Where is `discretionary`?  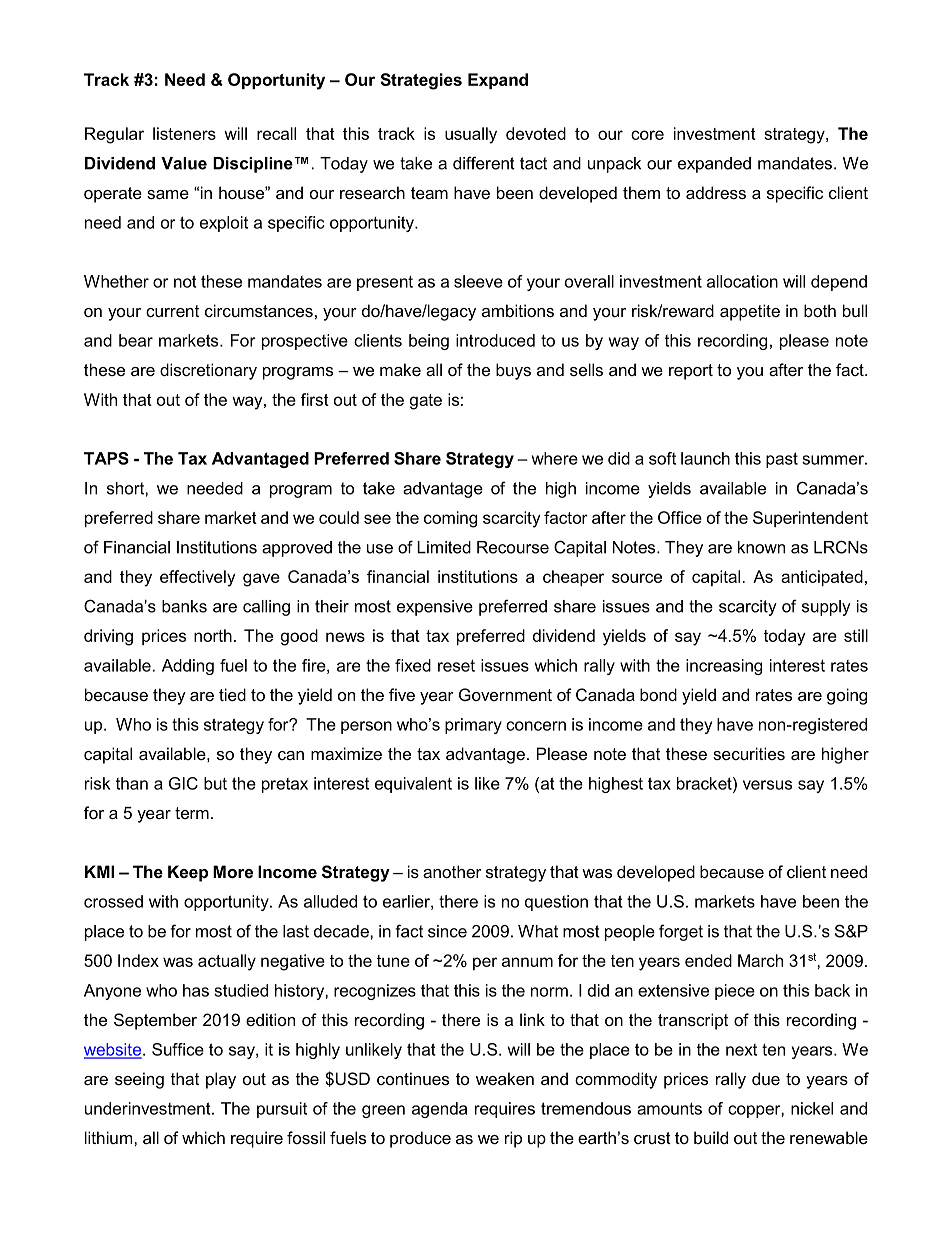
discretionary is located at coordinates (208, 371).
